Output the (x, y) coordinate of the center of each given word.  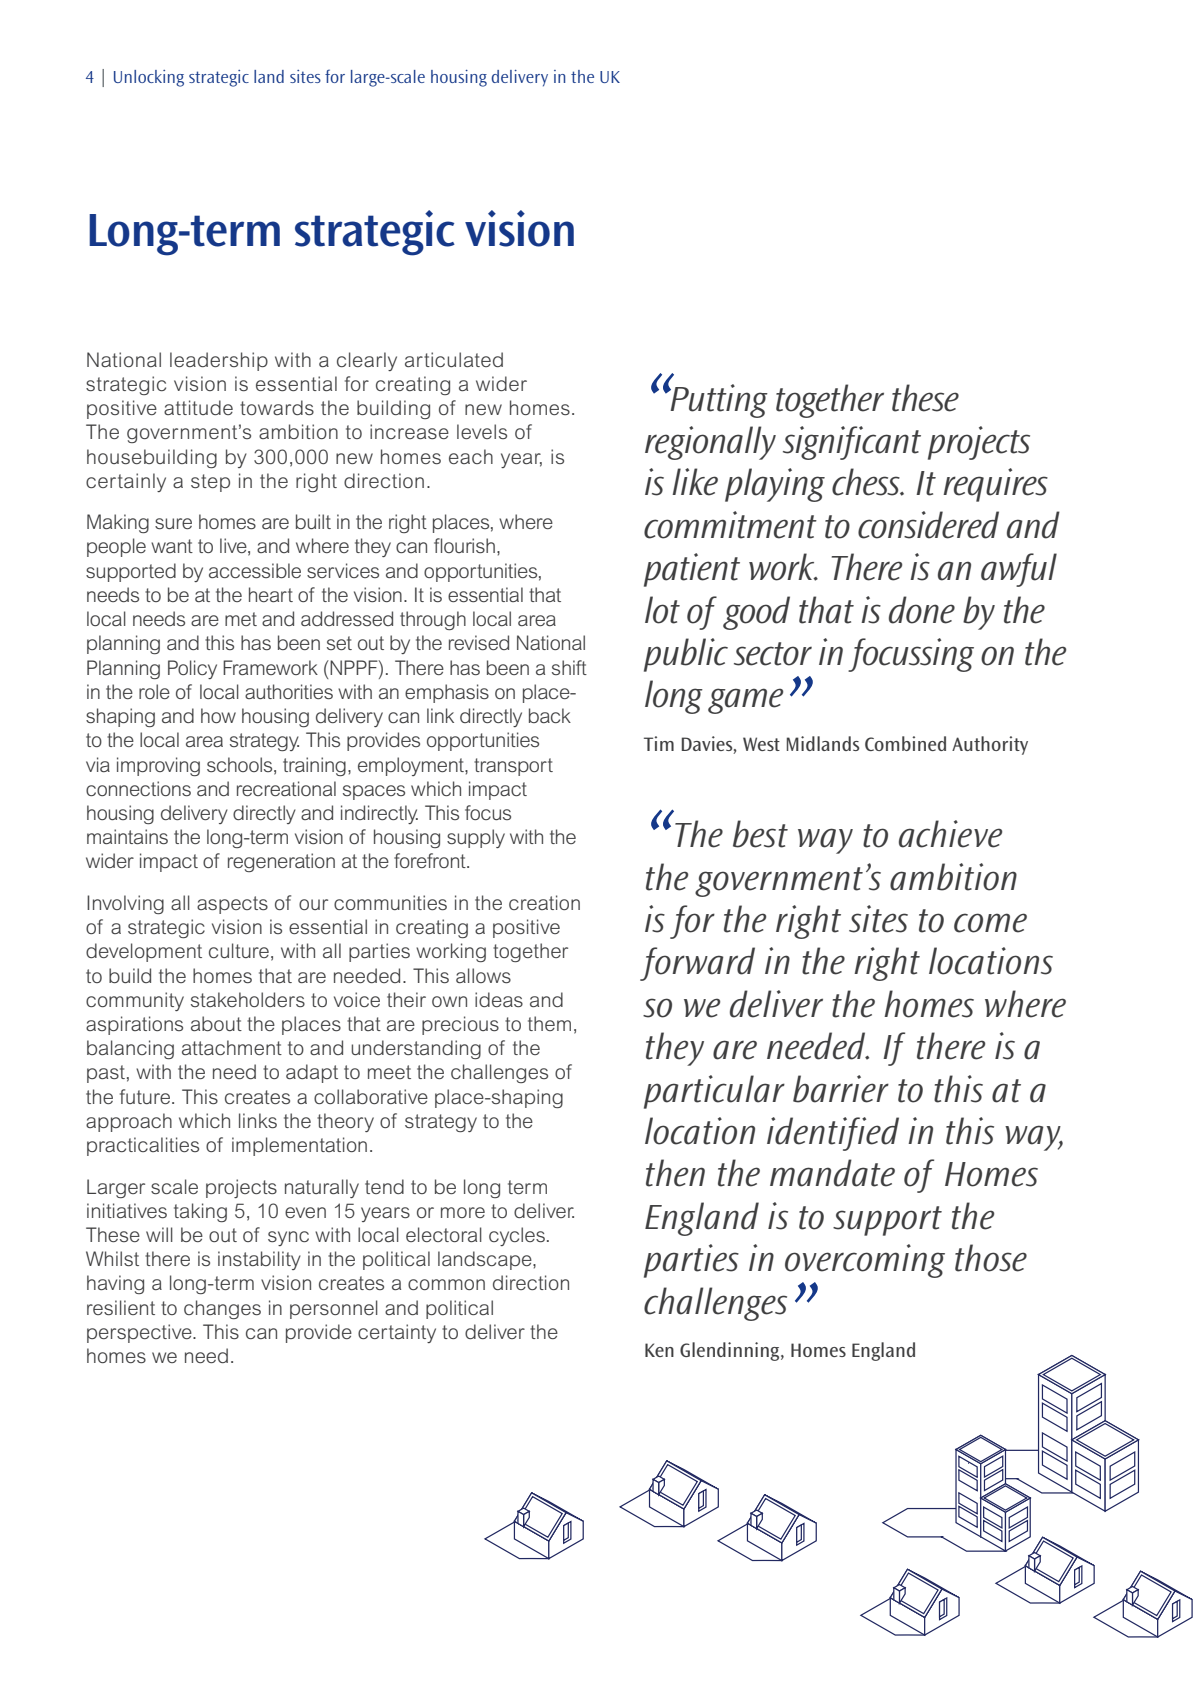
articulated (454, 359)
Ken (659, 1350)
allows (483, 975)
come (990, 923)
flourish (464, 545)
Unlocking (149, 78)
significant (852, 443)
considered (928, 525)
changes (222, 1309)
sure (173, 523)
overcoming (865, 1261)
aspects (232, 905)
